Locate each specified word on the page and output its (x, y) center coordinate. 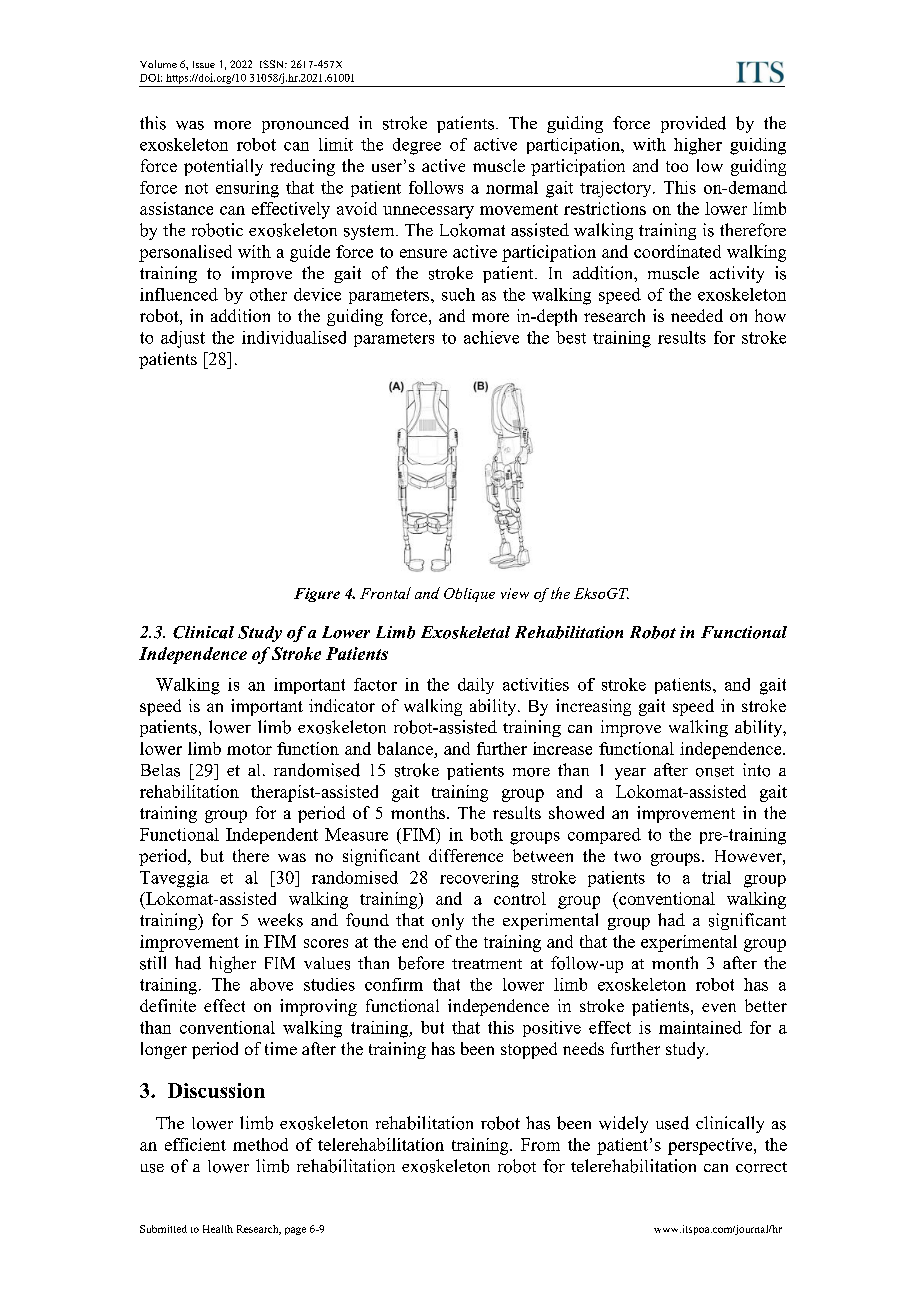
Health (218, 1229)
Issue (204, 64)
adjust (183, 339)
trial (716, 877)
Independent (272, 836)
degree (417, 146)
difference (466, 855)
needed (697, 315)
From (540, 1144)
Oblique (469, 595)
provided (693, 124)
